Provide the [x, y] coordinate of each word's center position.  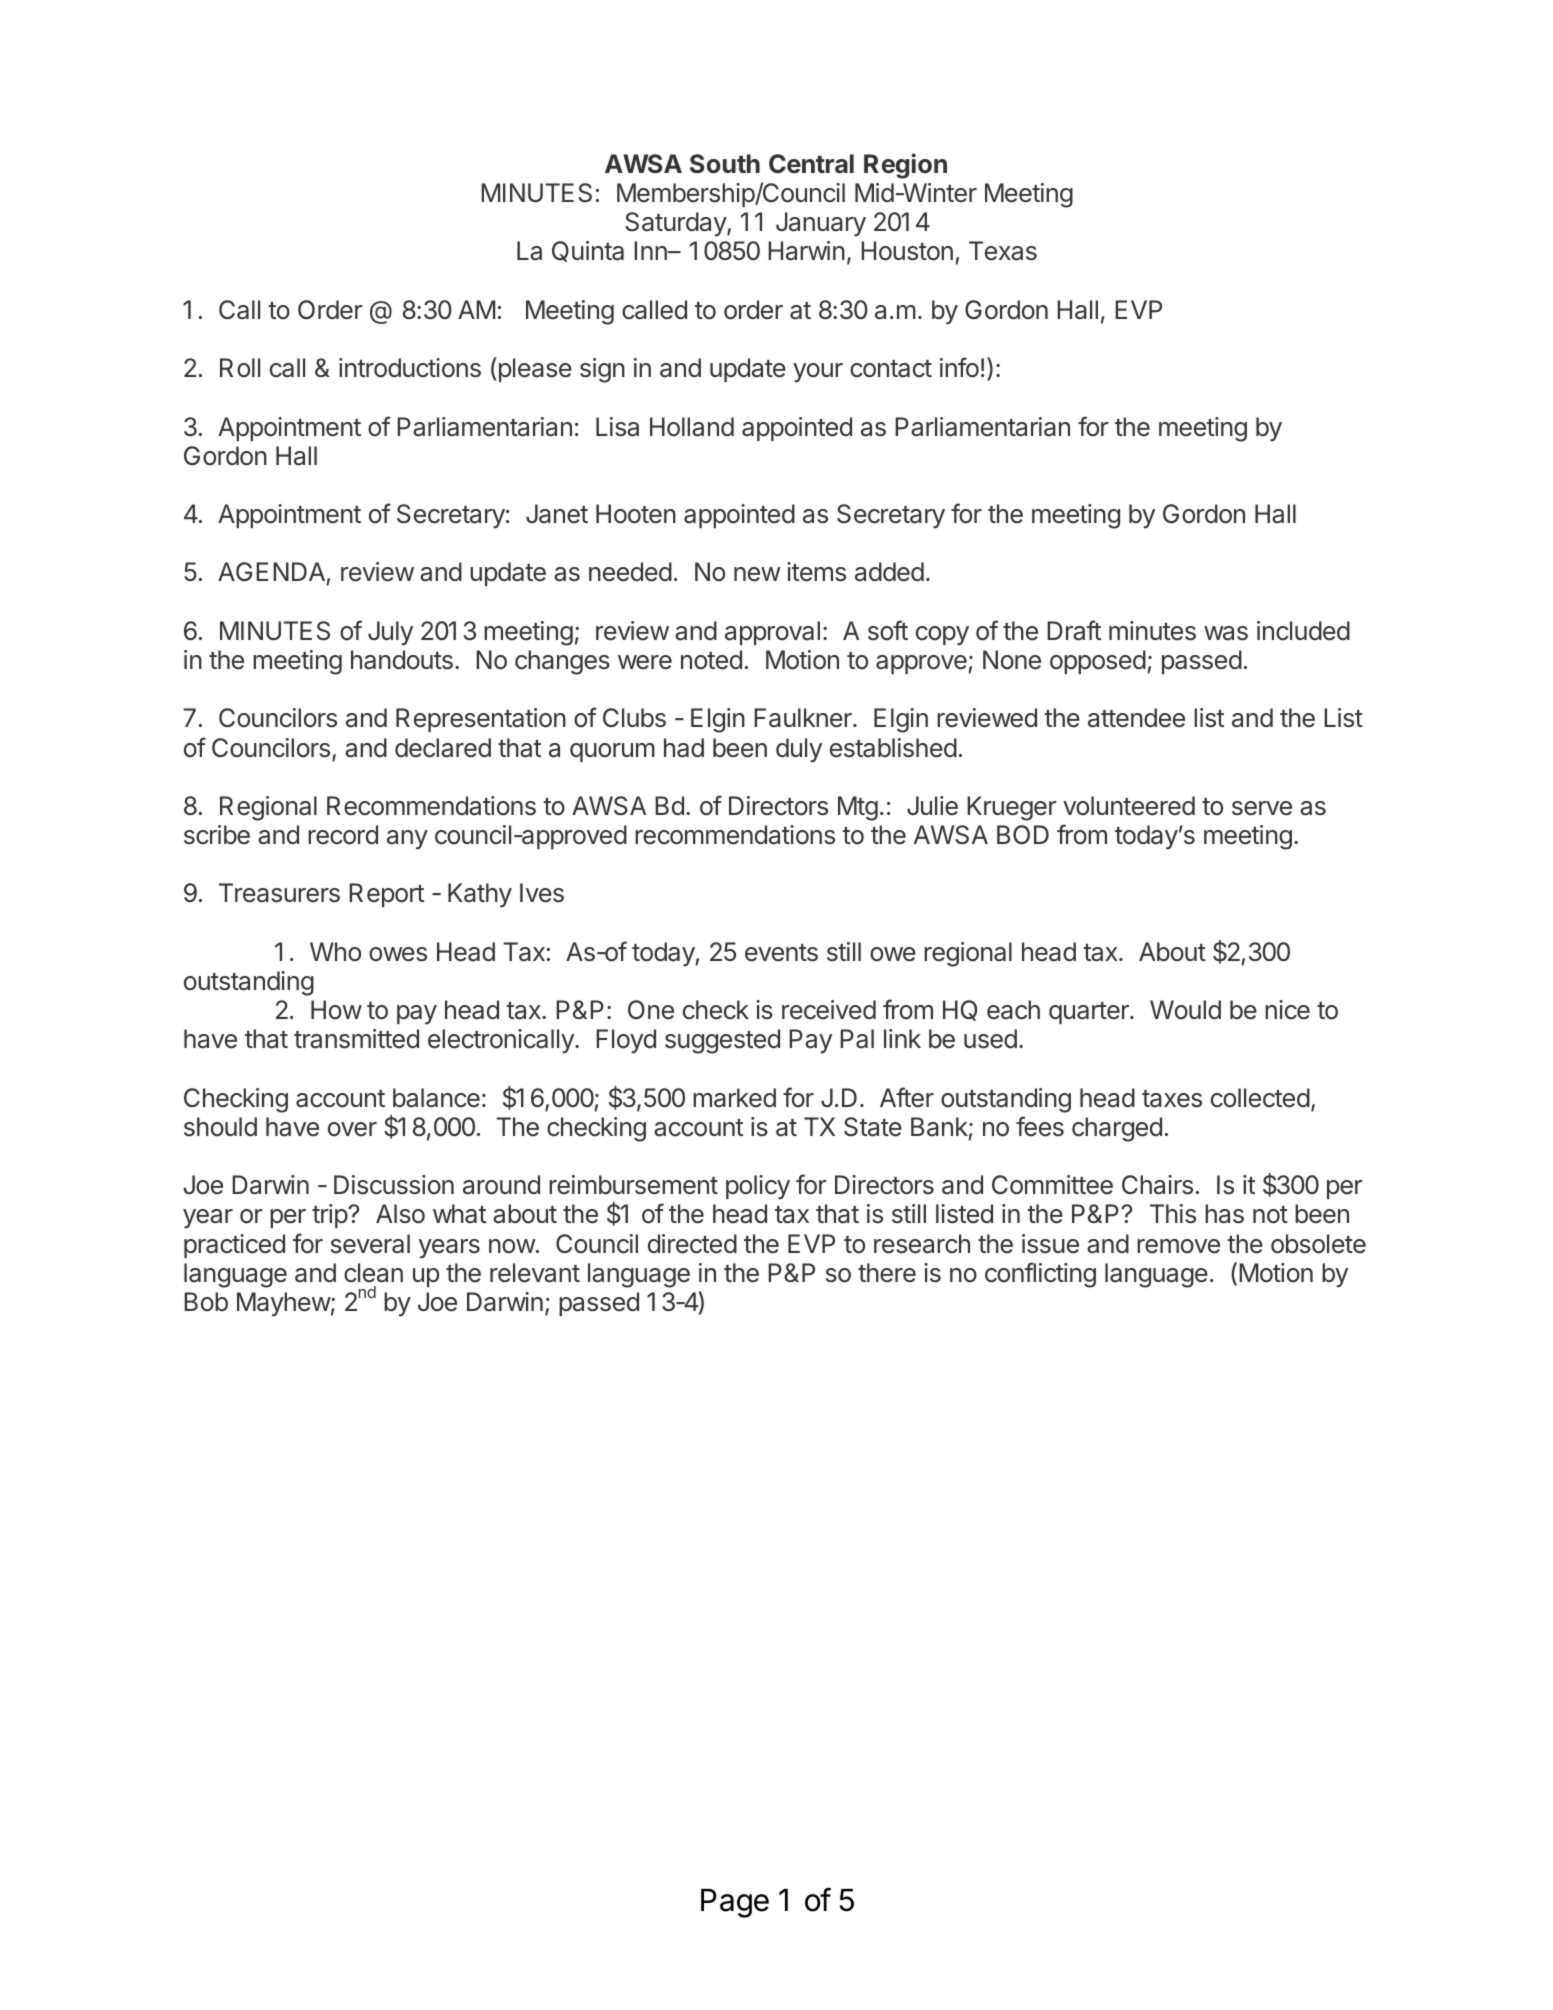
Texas [1003, 251]
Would [1185, 1010]
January [821, 224]
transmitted [356, 1039]
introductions [410, 368]
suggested [722, 1041]
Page [735, 1903]
